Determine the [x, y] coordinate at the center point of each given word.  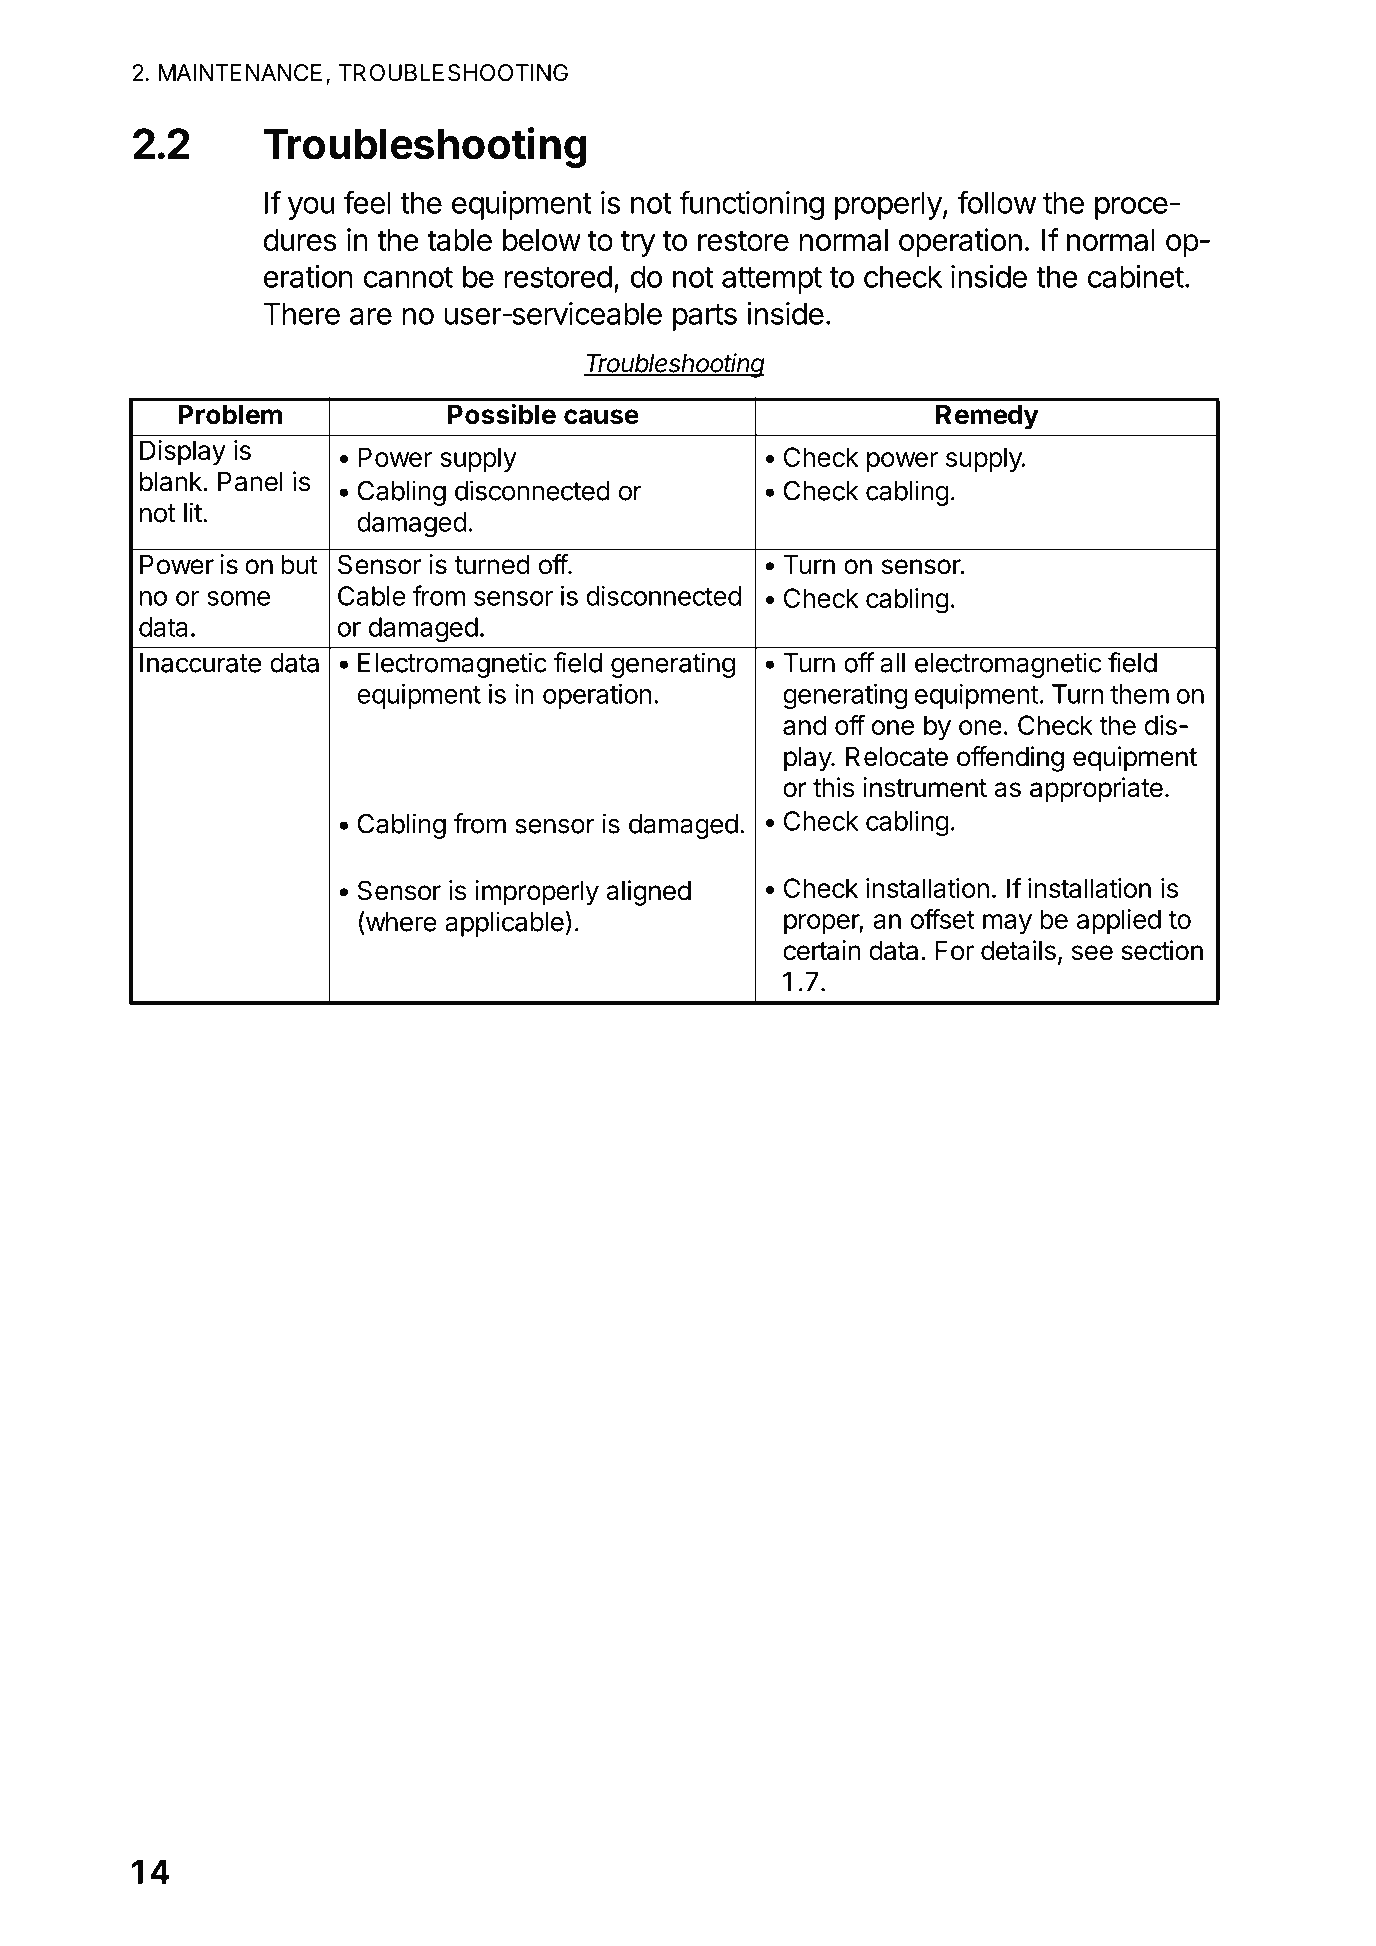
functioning [751, 205]
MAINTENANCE [240, 72]
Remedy [987, 417]
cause [601, 417]
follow [997, 202]
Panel [250, 482]
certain [822, 950]
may [1007, 924]
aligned [648, 893]
